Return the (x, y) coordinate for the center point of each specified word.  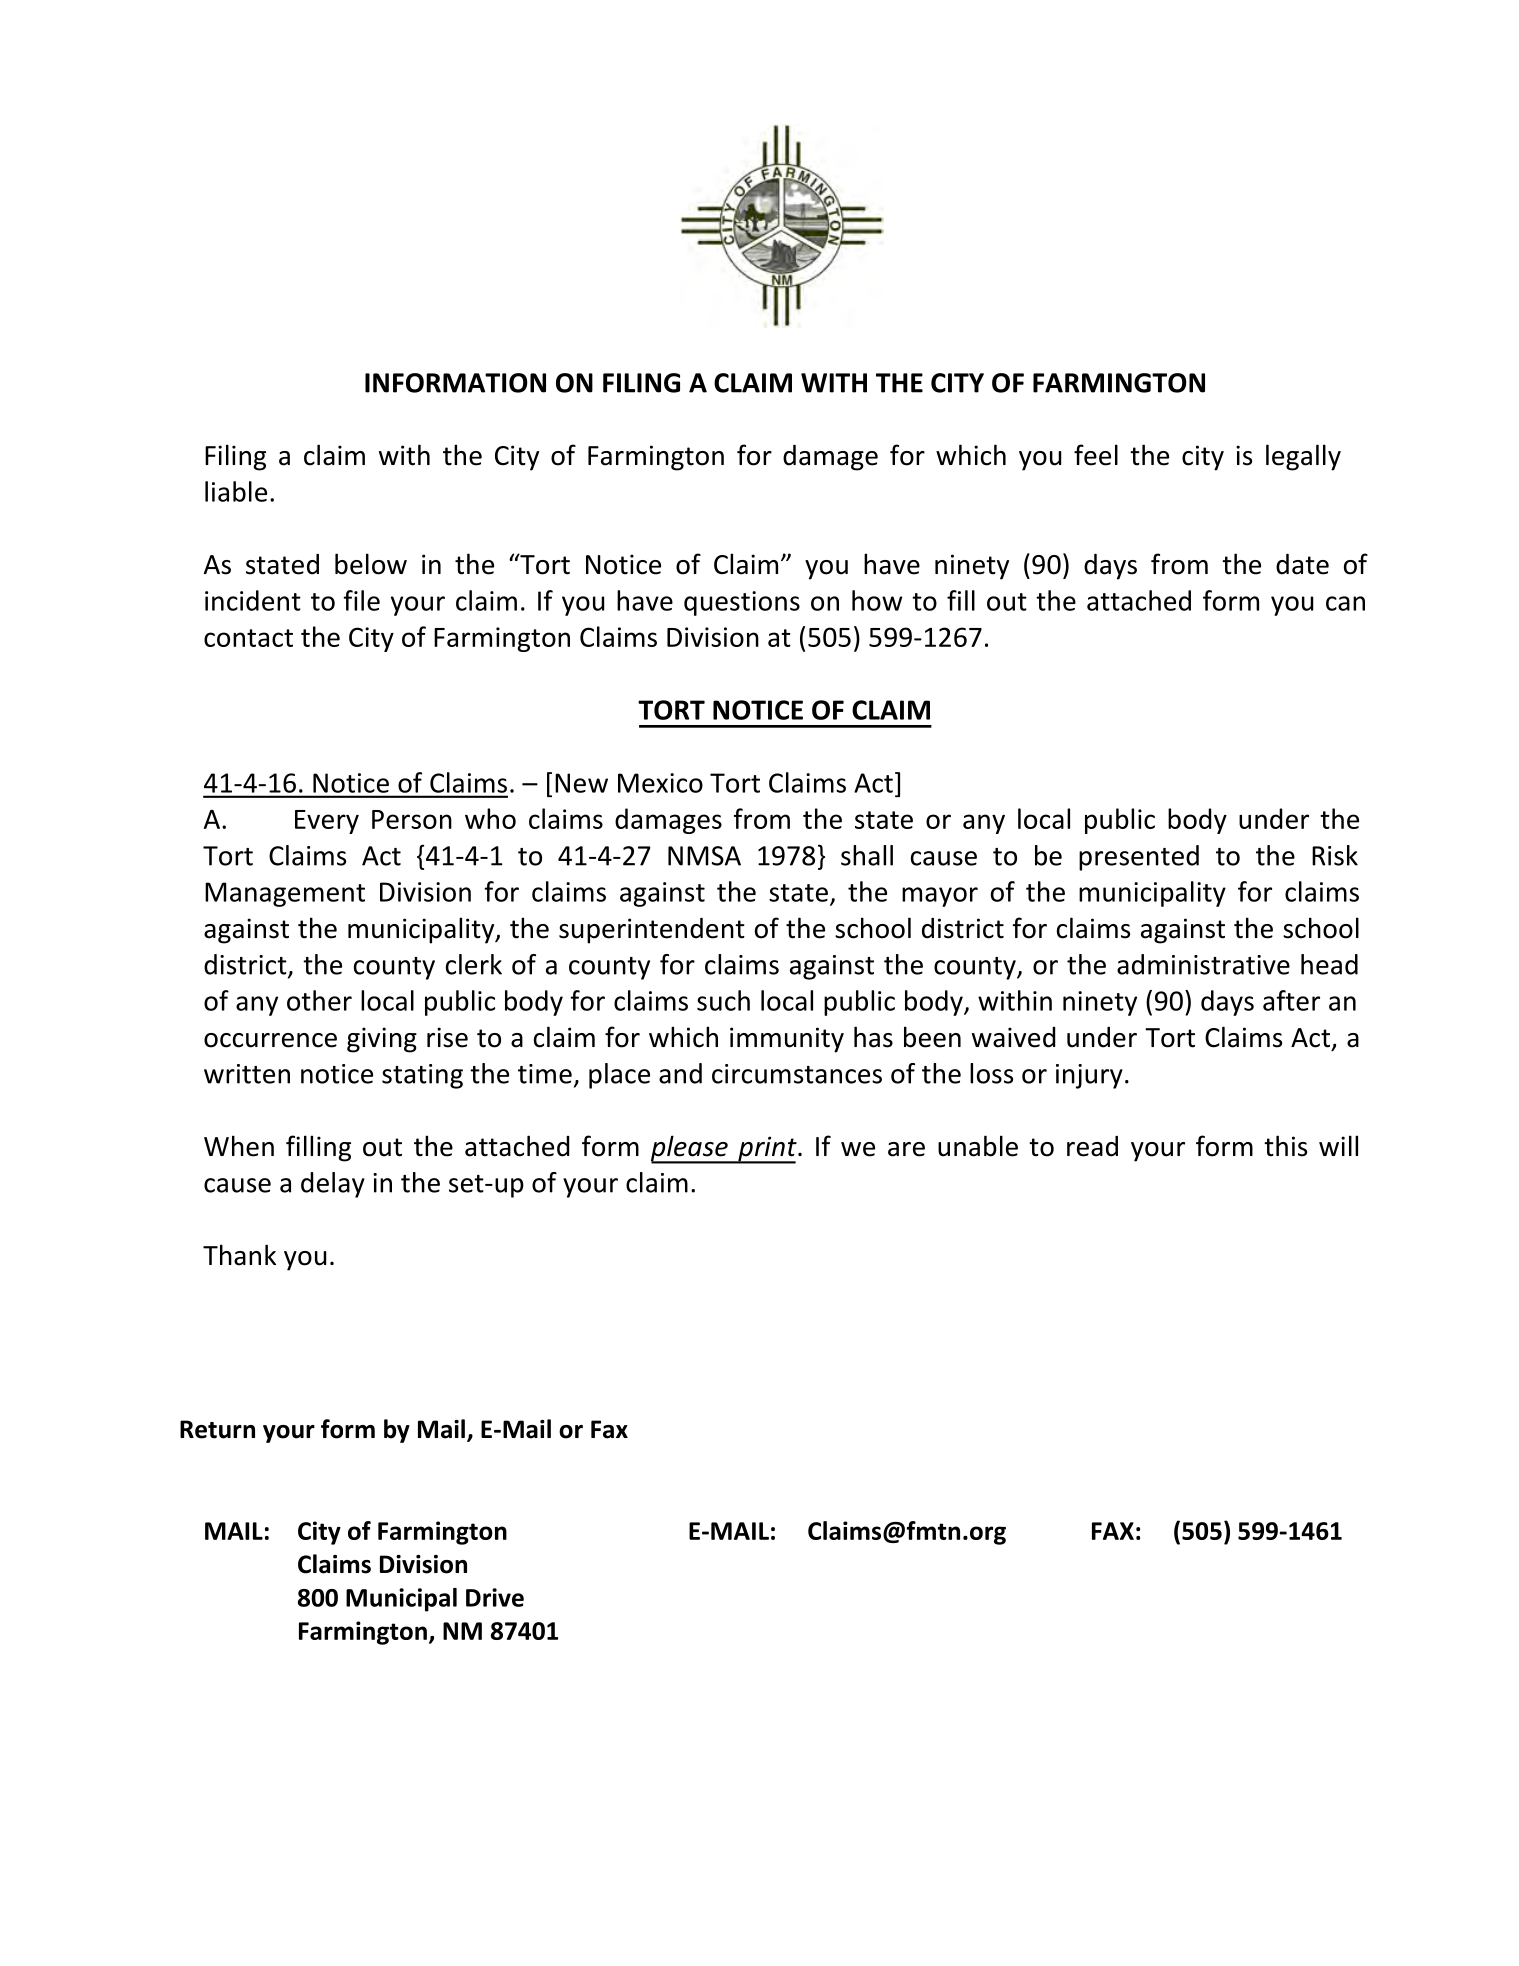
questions (742, 603)
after (1291, 1000)
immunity (787, 1040)
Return (217, 1429)
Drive (495, 1597)
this (1285, 1146)
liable (236, 491)
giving (382, 1040)
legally (1303, 457)
